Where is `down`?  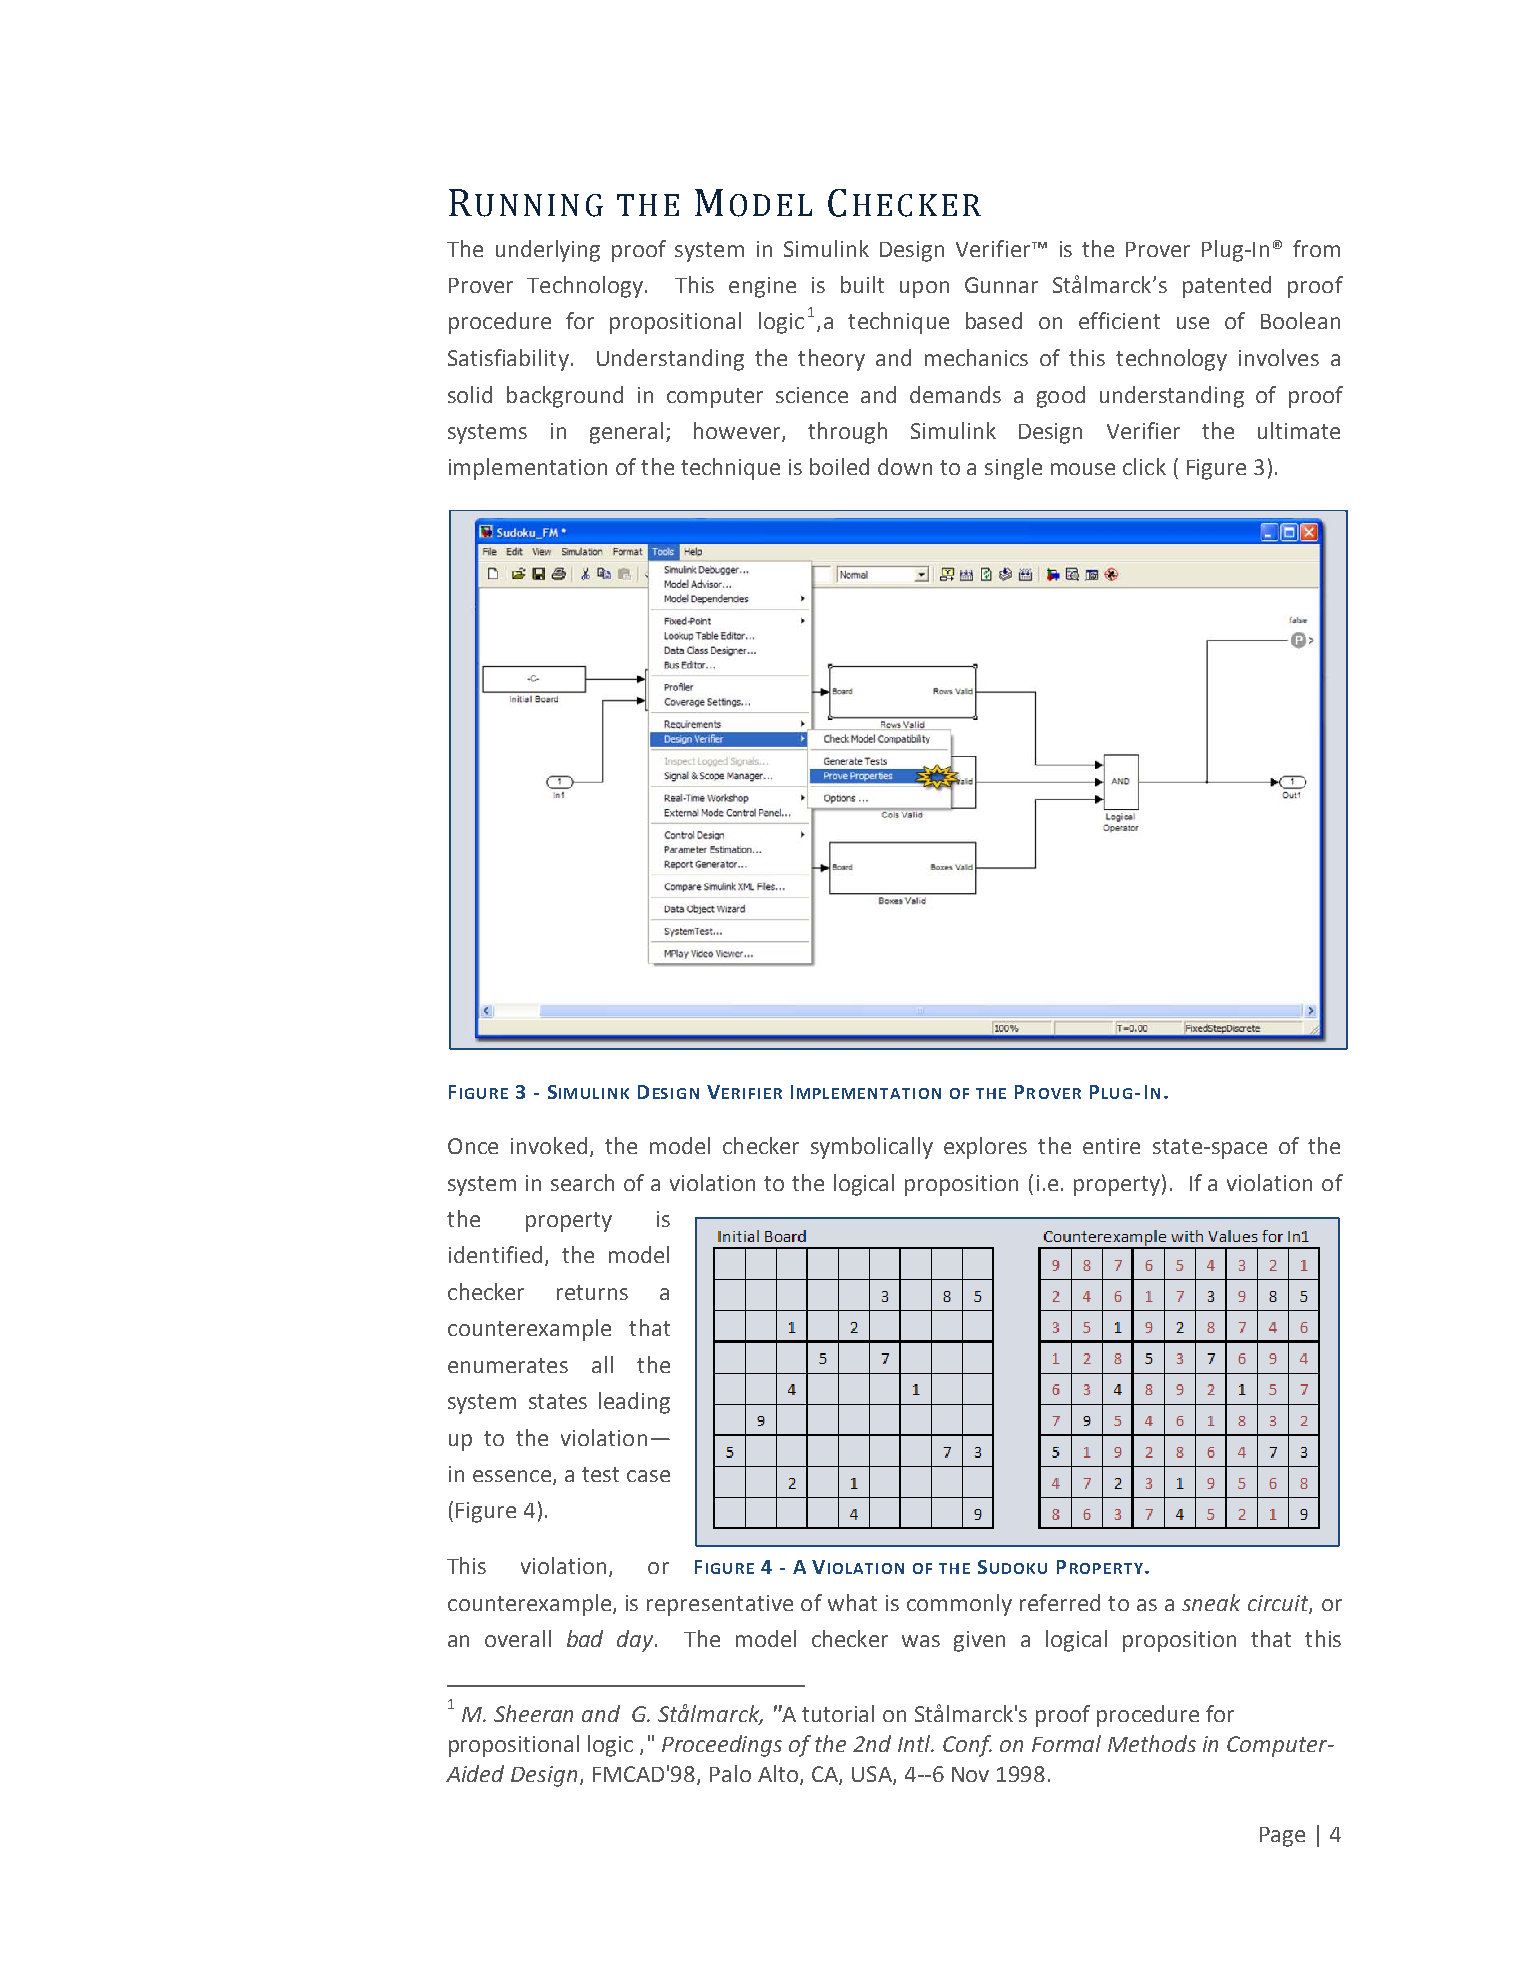
down is located at coordinates (905, 466).
